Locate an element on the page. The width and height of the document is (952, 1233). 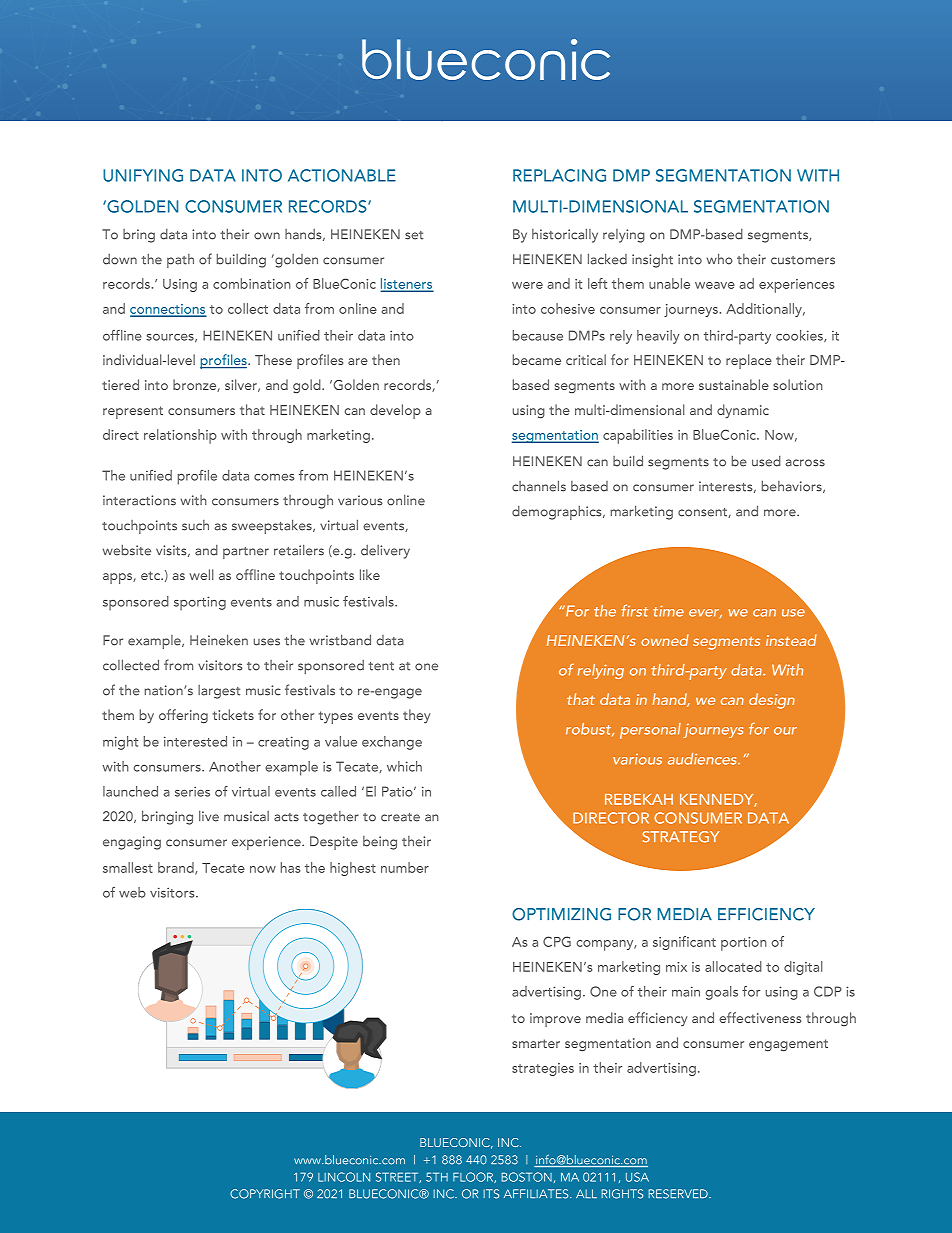
design is located at coordinates (772, 701).
